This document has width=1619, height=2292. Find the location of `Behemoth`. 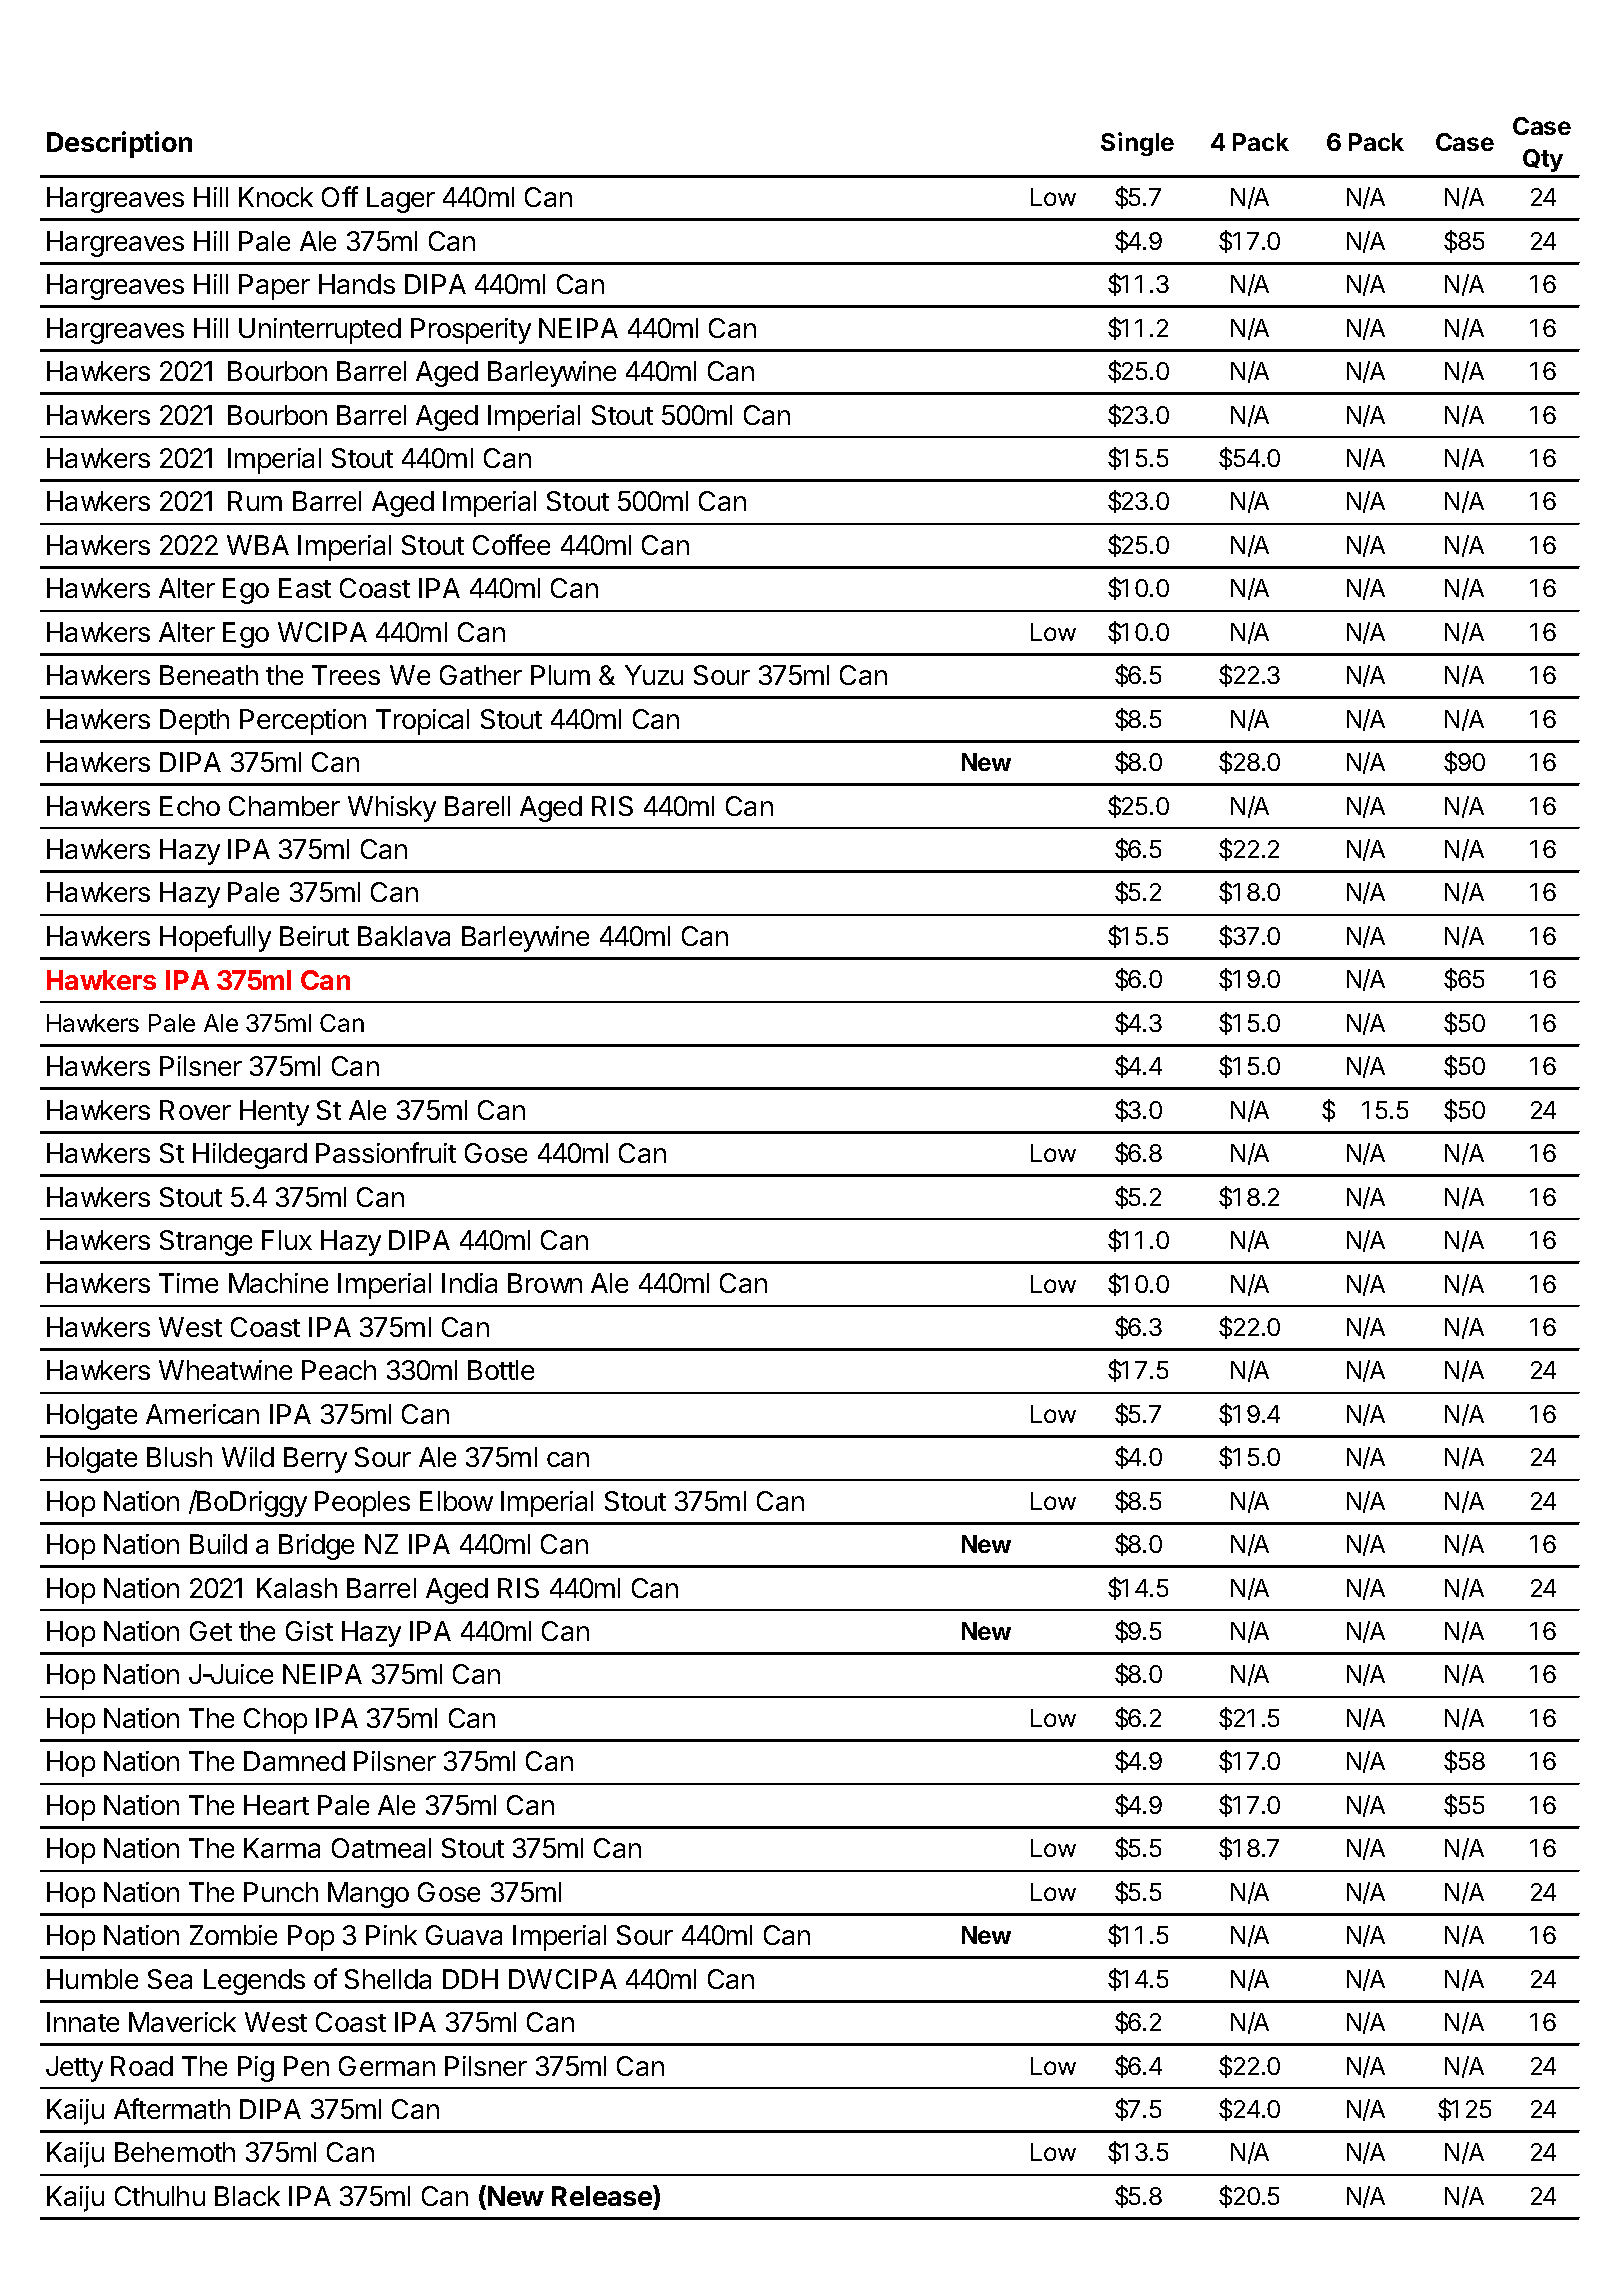

Behemoth is located at coordinates (175, 2152).
